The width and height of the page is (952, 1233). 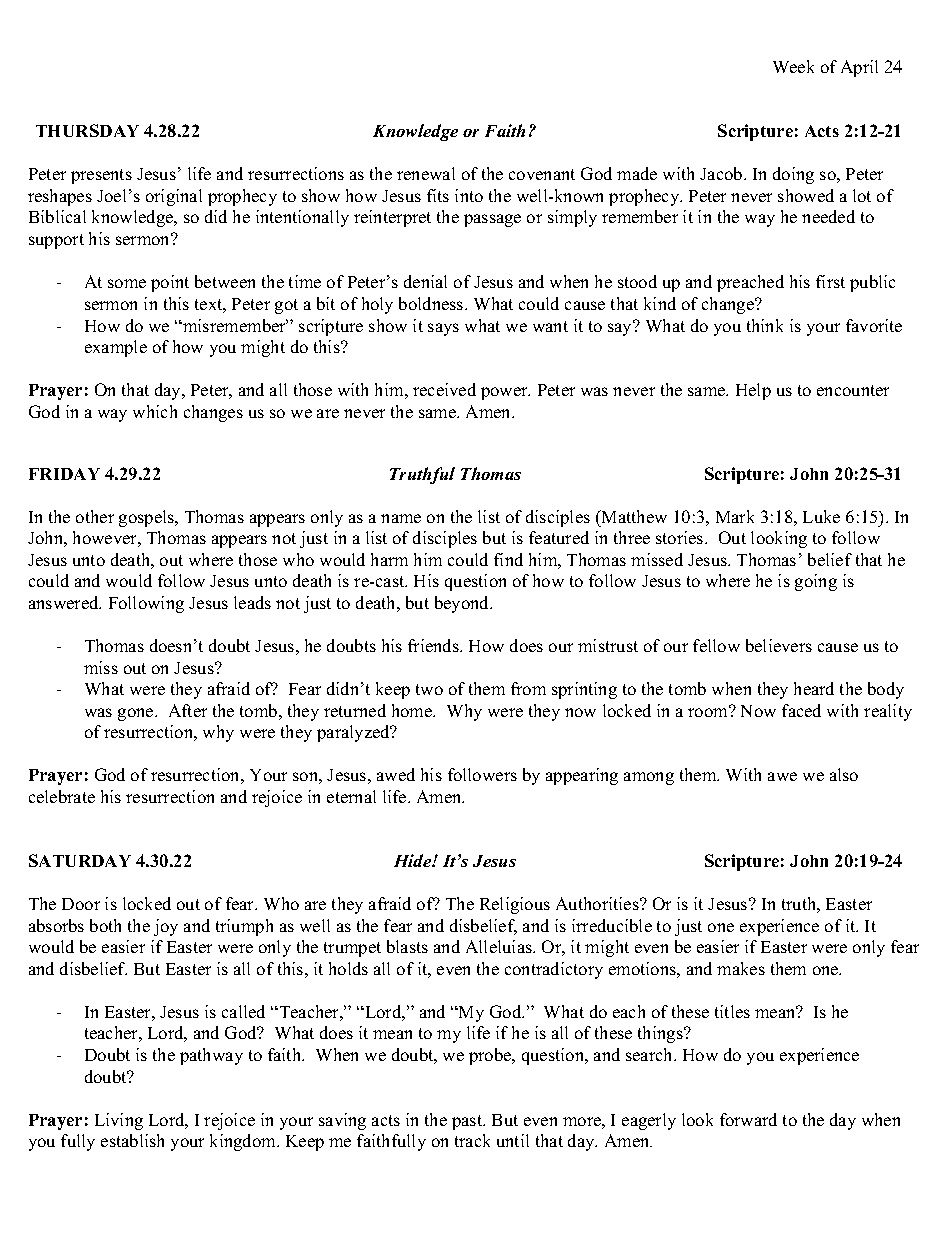 I want to click on says, so click(x=443, y=329).
